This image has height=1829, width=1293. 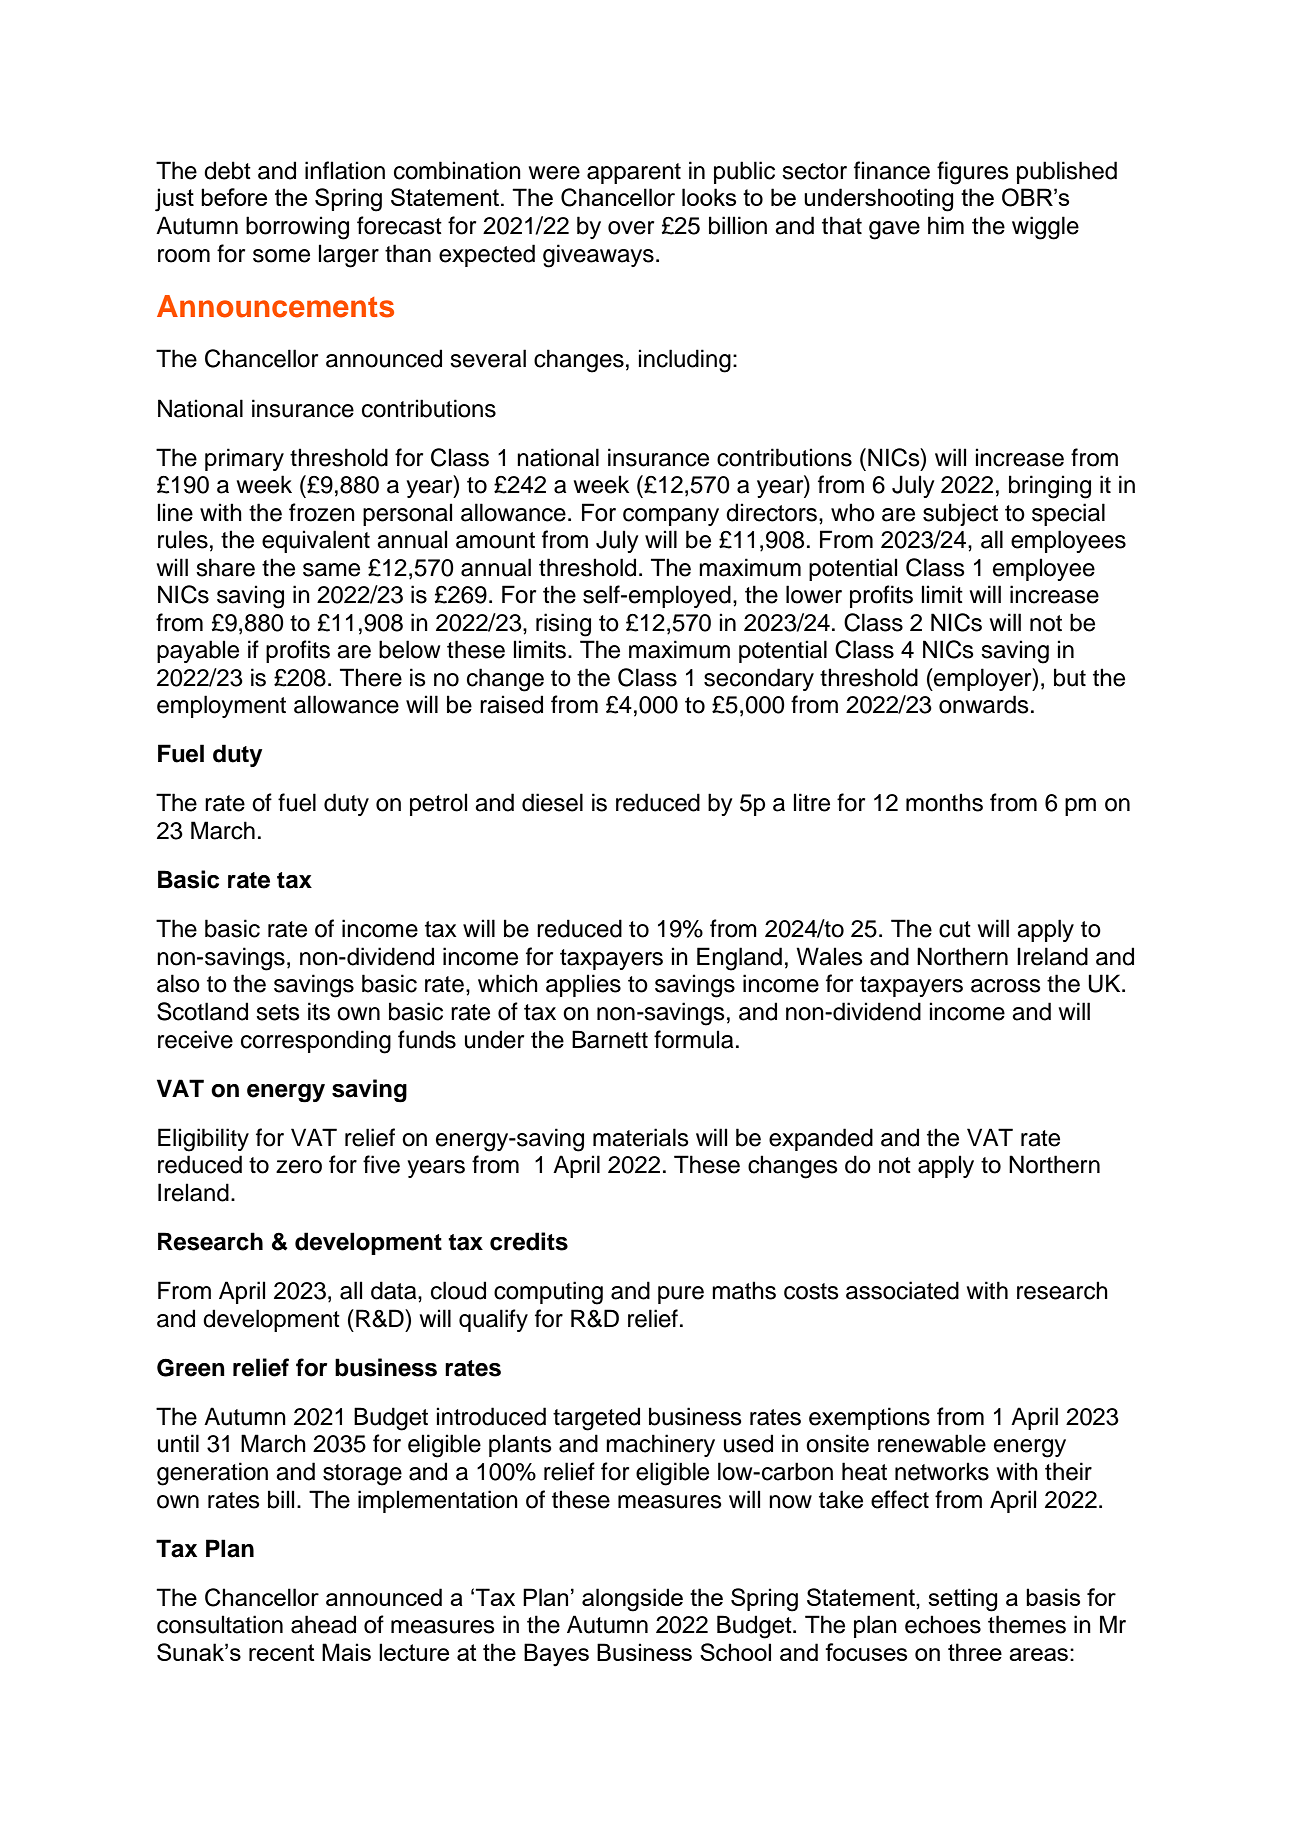 What do you see at coordinates (299, 1167) in the image?
I see `zero` at bounding box center [299, 1167].
